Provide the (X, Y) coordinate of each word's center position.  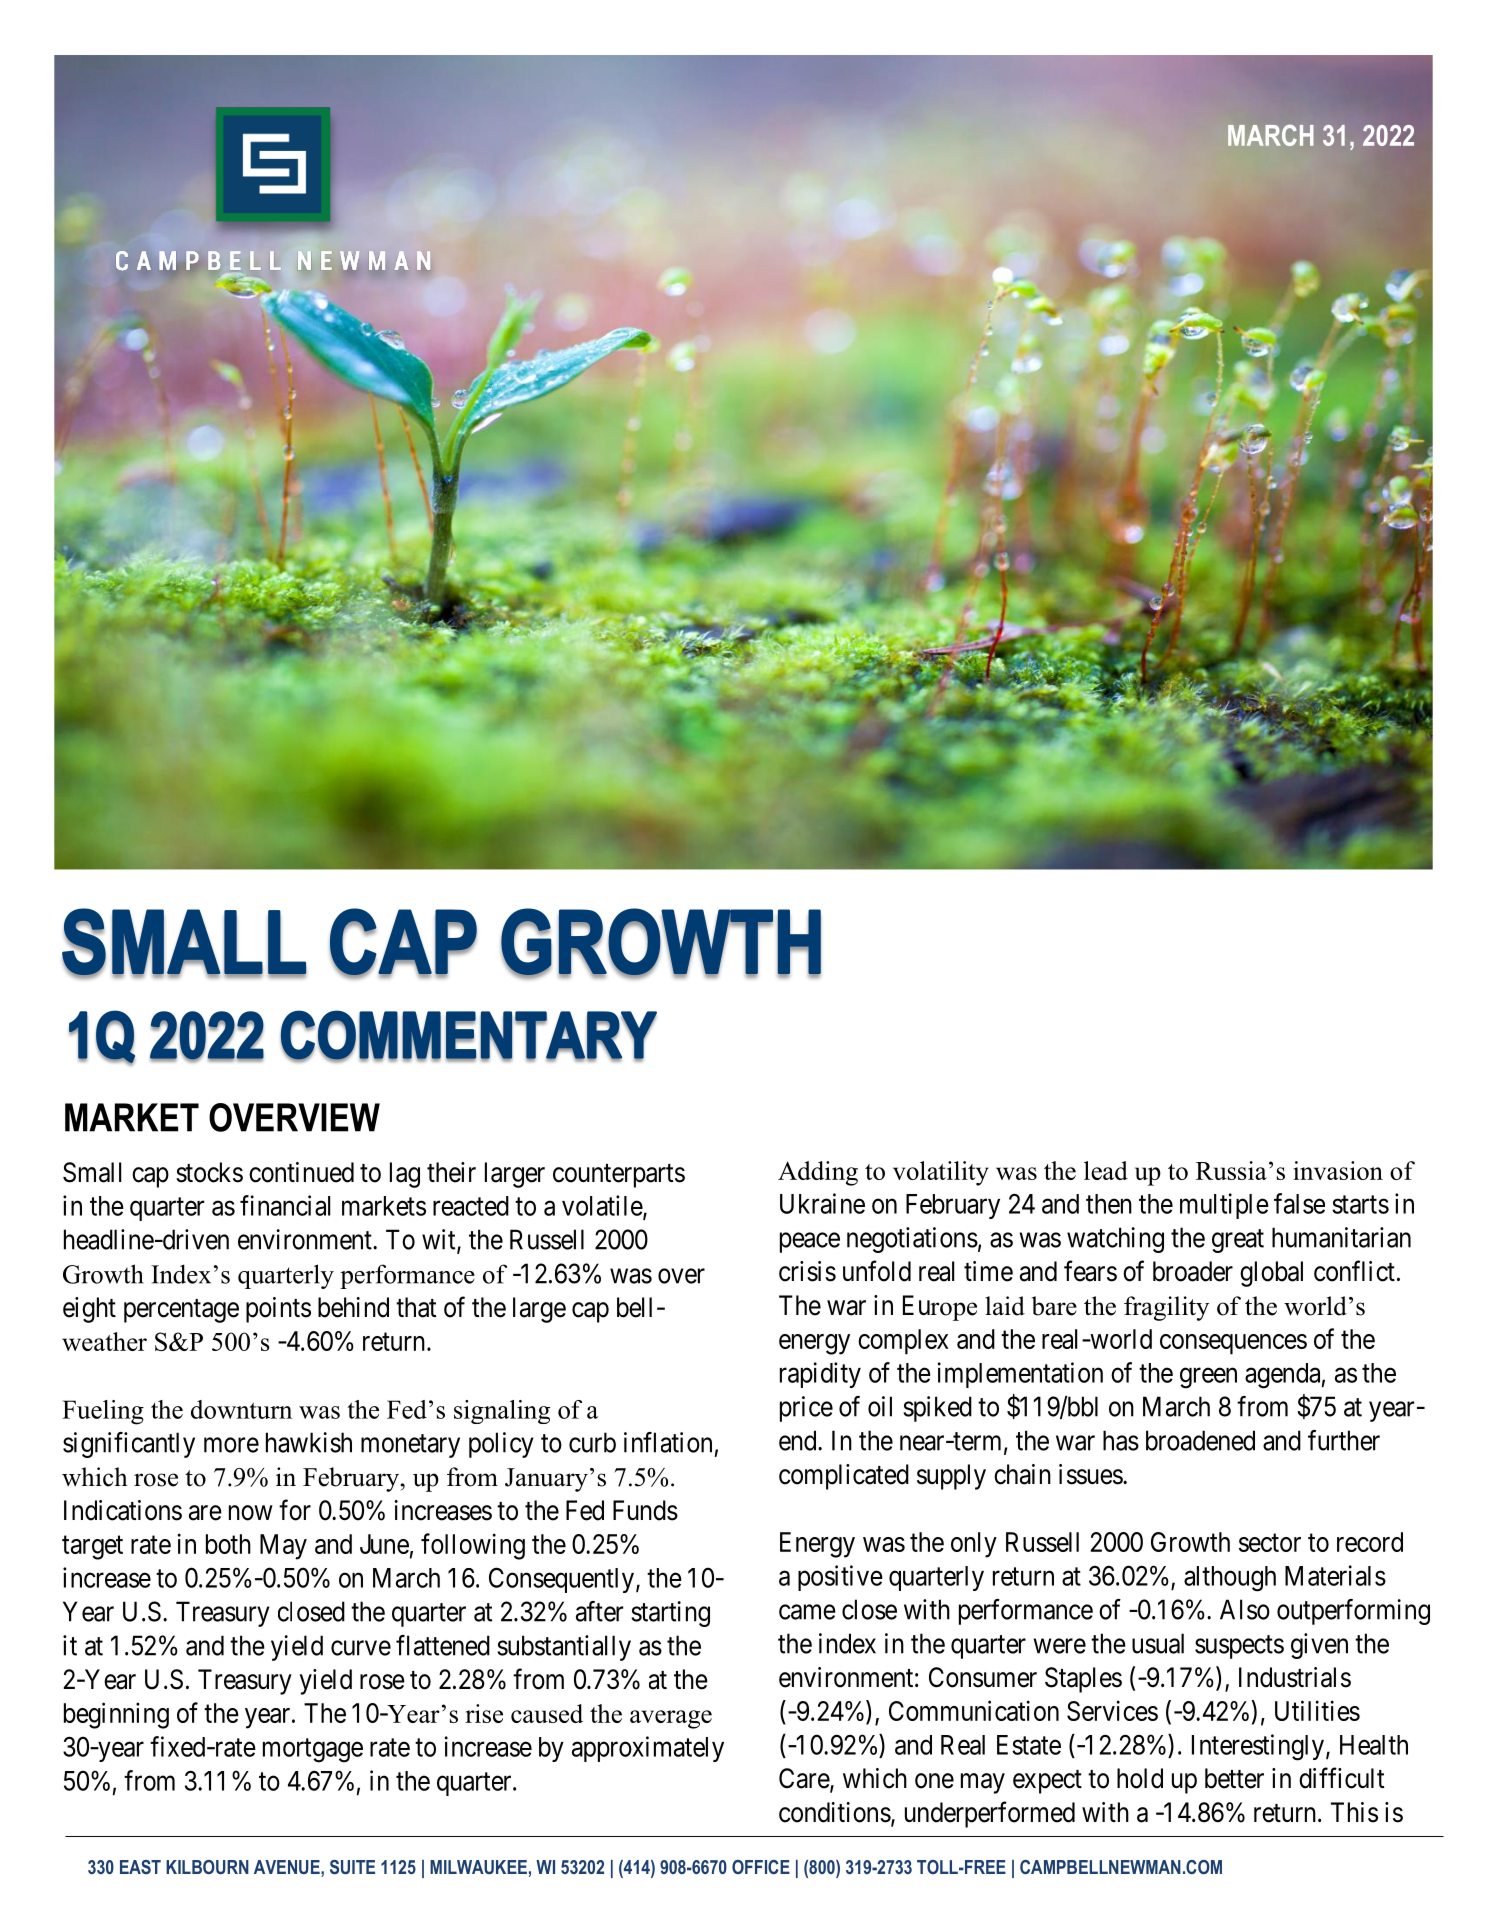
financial (285, 1205)
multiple (1224, 1206)
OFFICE (761, 1867)
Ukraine (822, 1203)
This (1354, 1812)
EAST (140, 1867)
